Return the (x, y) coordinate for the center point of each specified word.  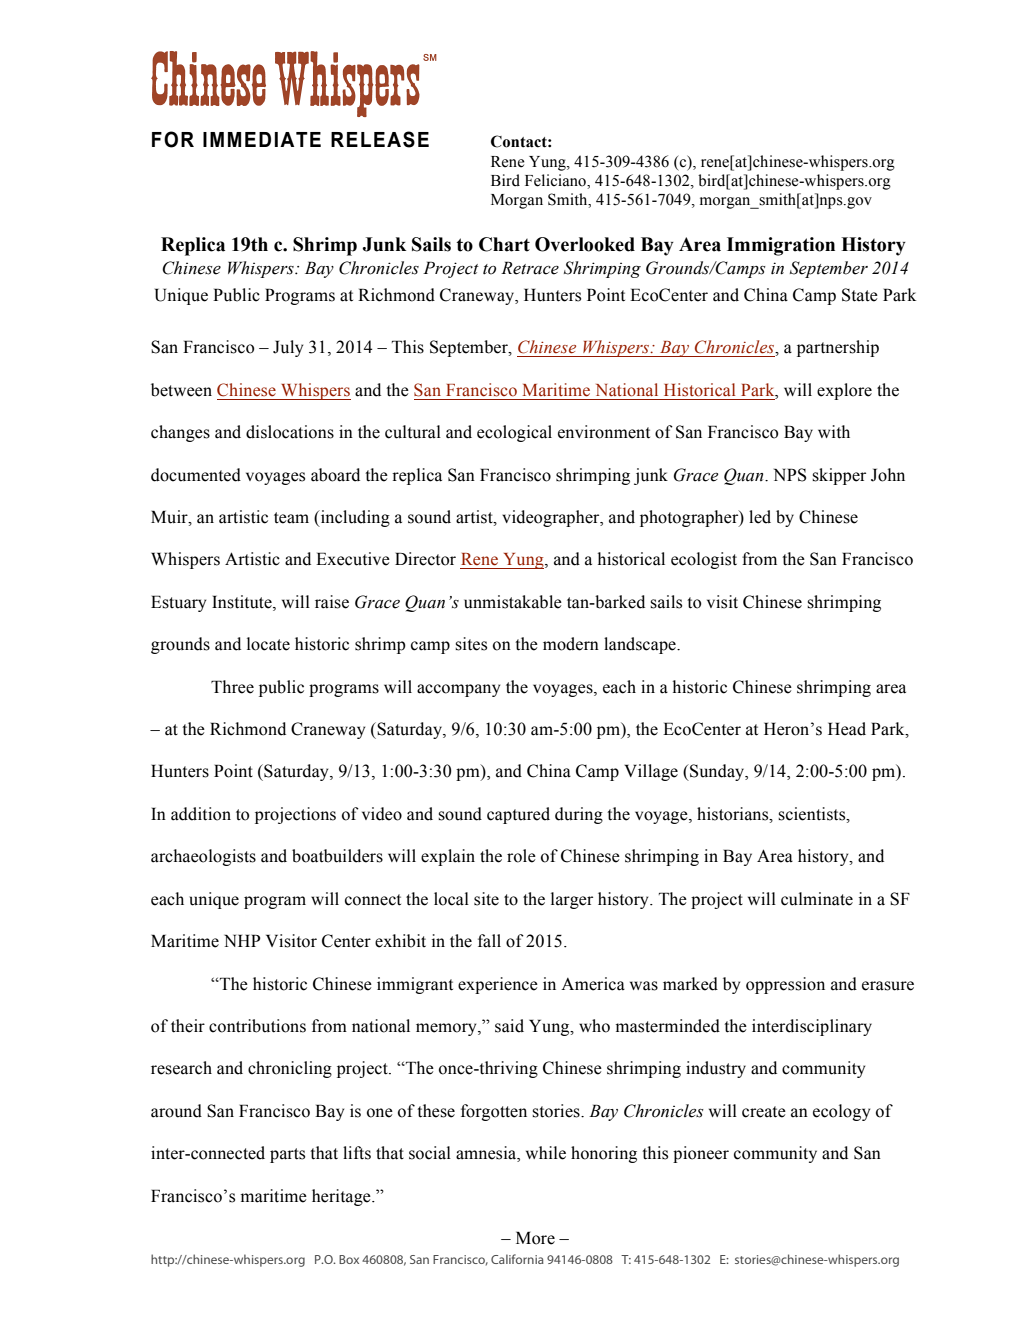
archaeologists (203, 857)
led (760, 517)
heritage (342, 1197)
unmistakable (513, 602)
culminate (817, 899)
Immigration (781, 246)
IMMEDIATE (262, 139)
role (521, 856)
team (291, 518)
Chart (504, 244)
